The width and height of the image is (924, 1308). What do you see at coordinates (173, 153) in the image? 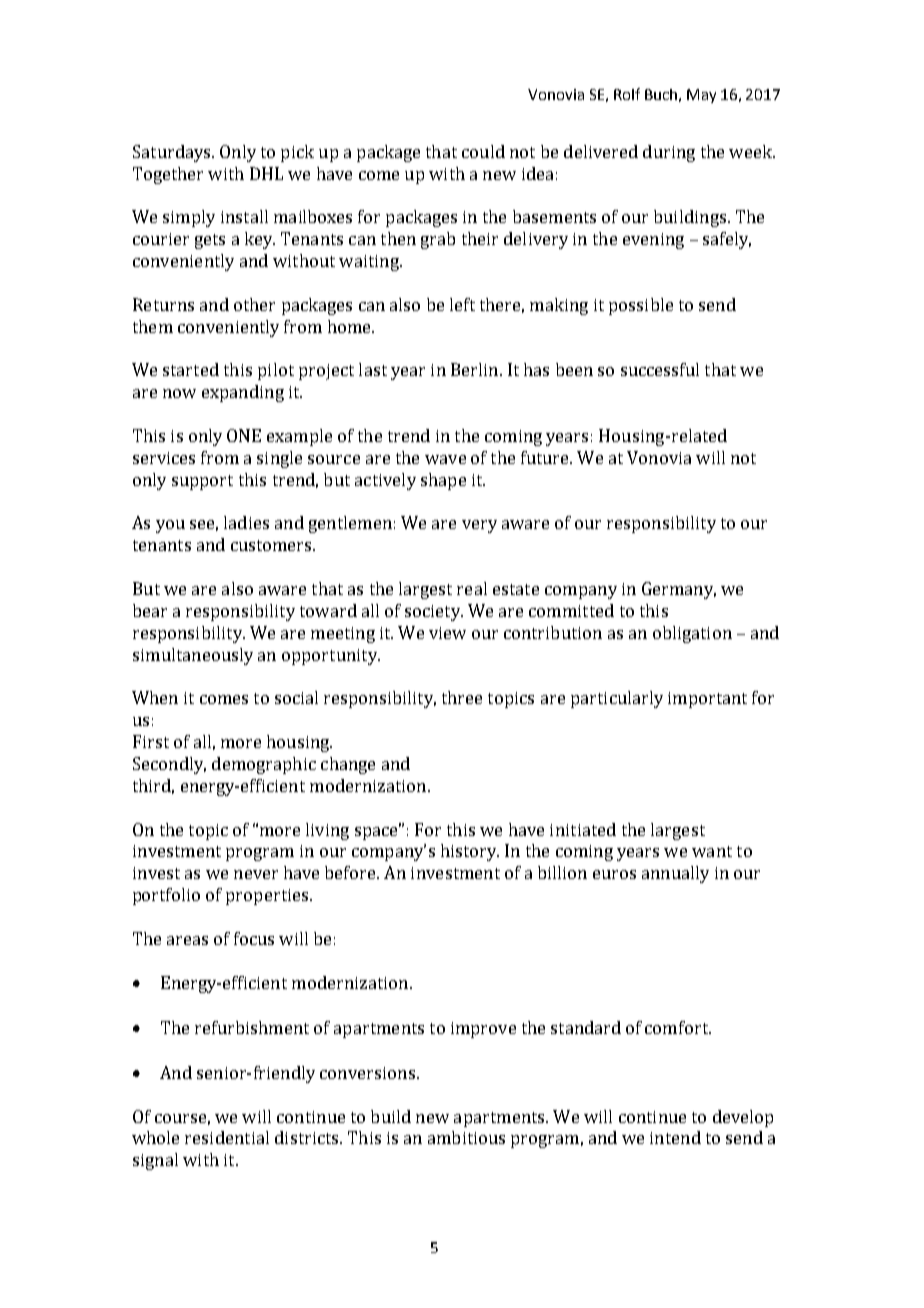
I see `Saturdays` at bounding box center [173, 153].
